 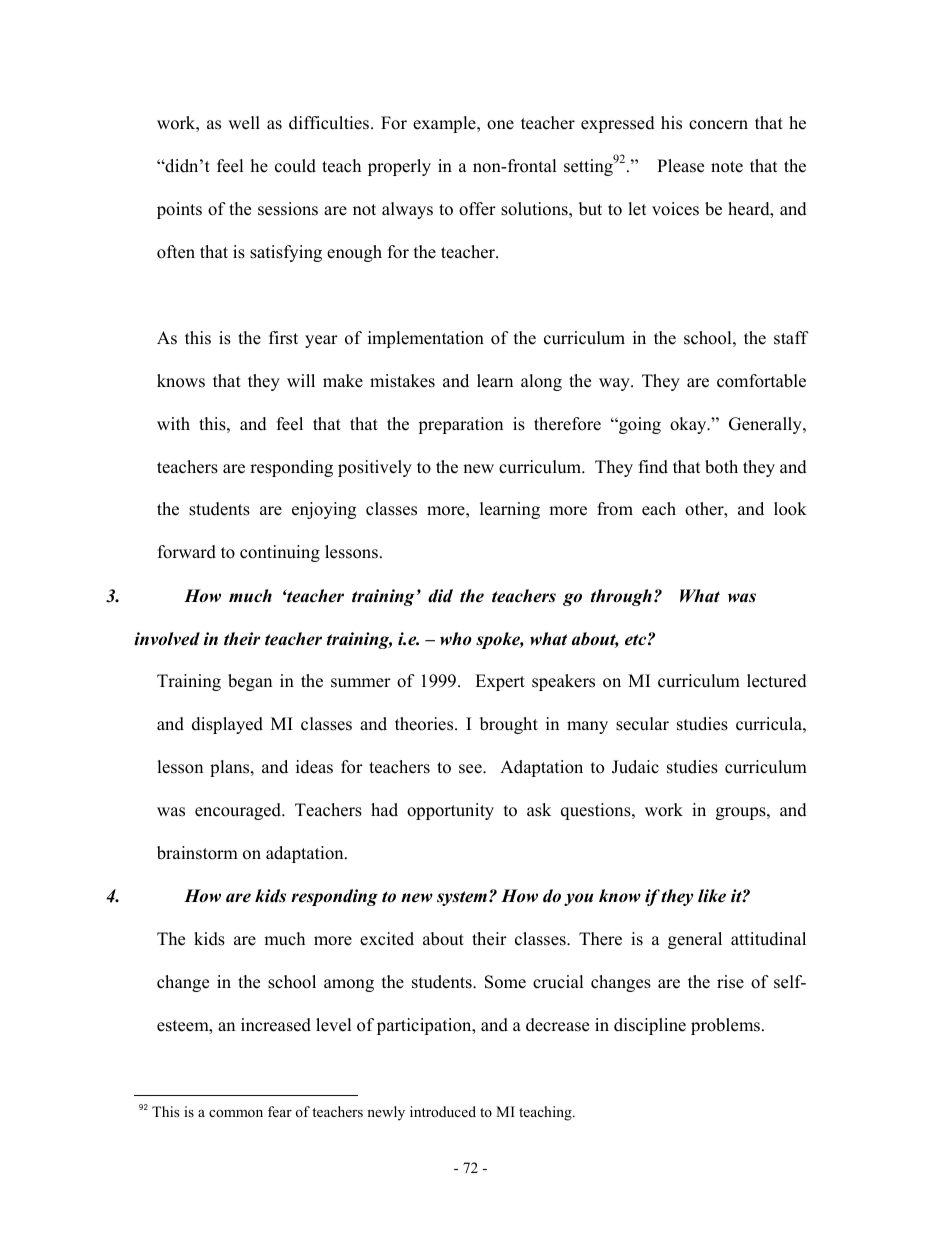 I want to click on well, so click(x=244, y=123).
